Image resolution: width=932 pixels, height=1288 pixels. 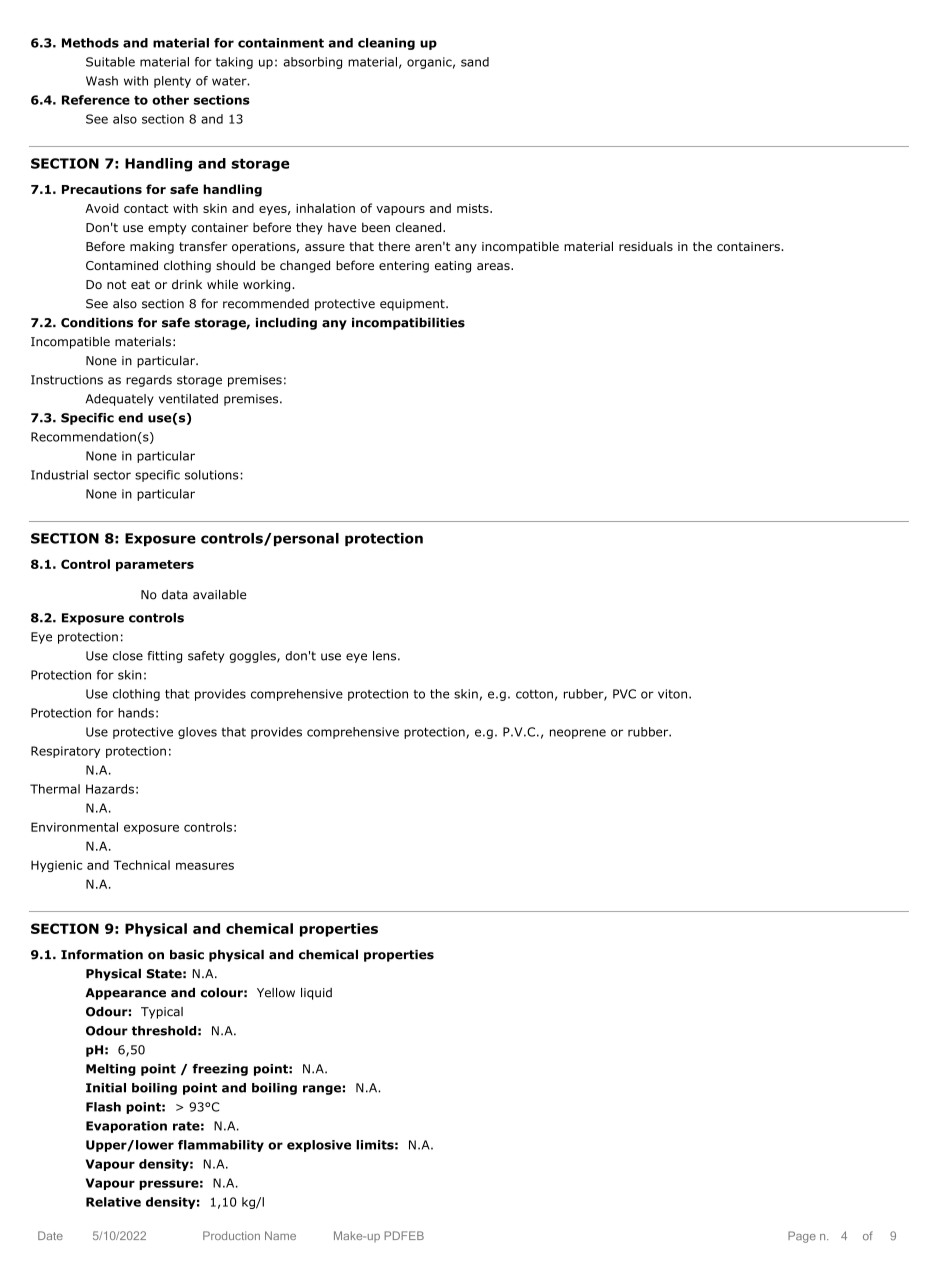 I want to click on residuals, so click(x=646, y=246).
